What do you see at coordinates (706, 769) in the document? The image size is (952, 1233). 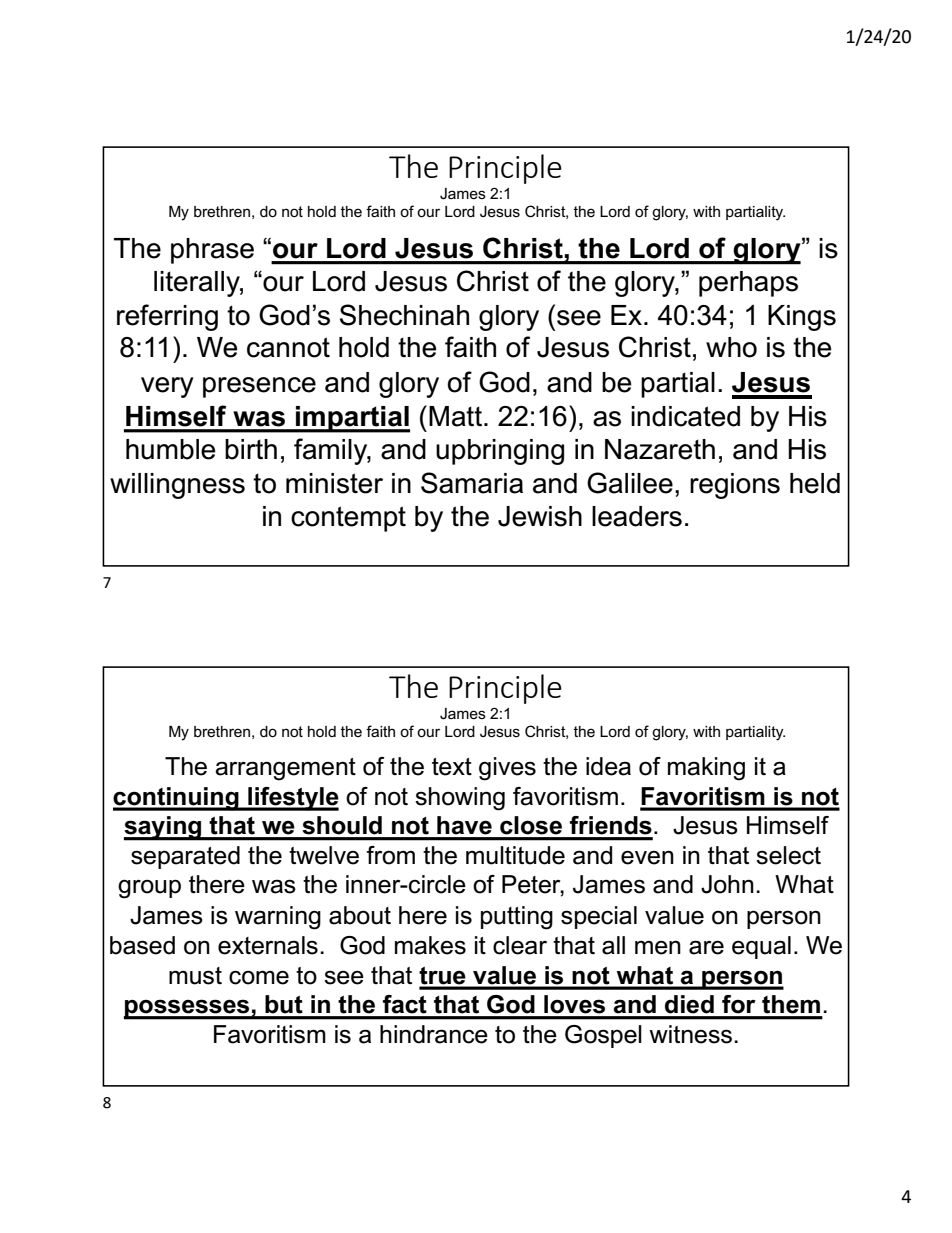 I see `making` at bounding box center [706, 769].
